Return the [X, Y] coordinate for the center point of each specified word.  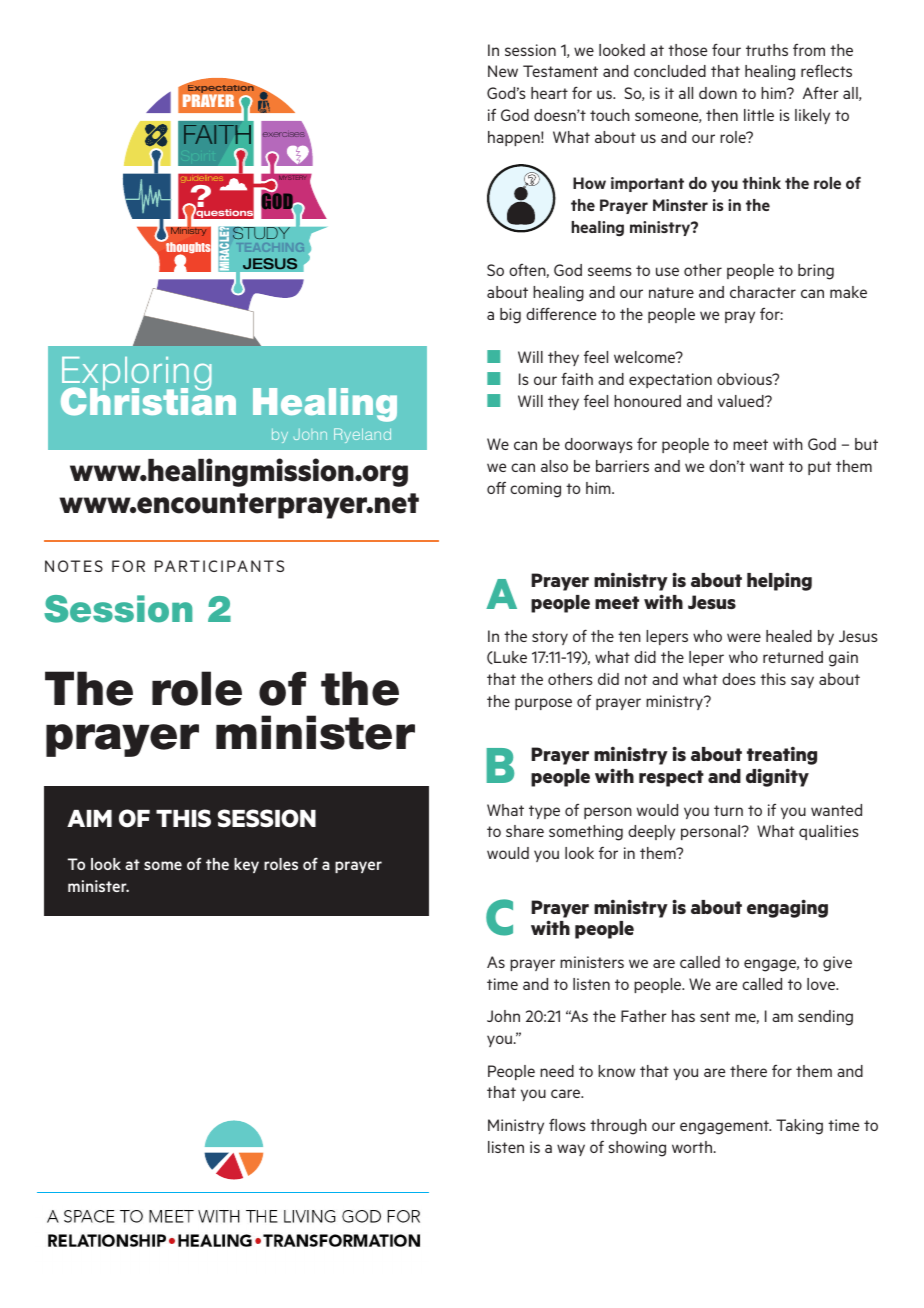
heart [549, 93]
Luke [509, 657]
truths [767, 50]
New [503, 71]
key [246, 865]
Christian [148, 400]
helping [779, 581]
